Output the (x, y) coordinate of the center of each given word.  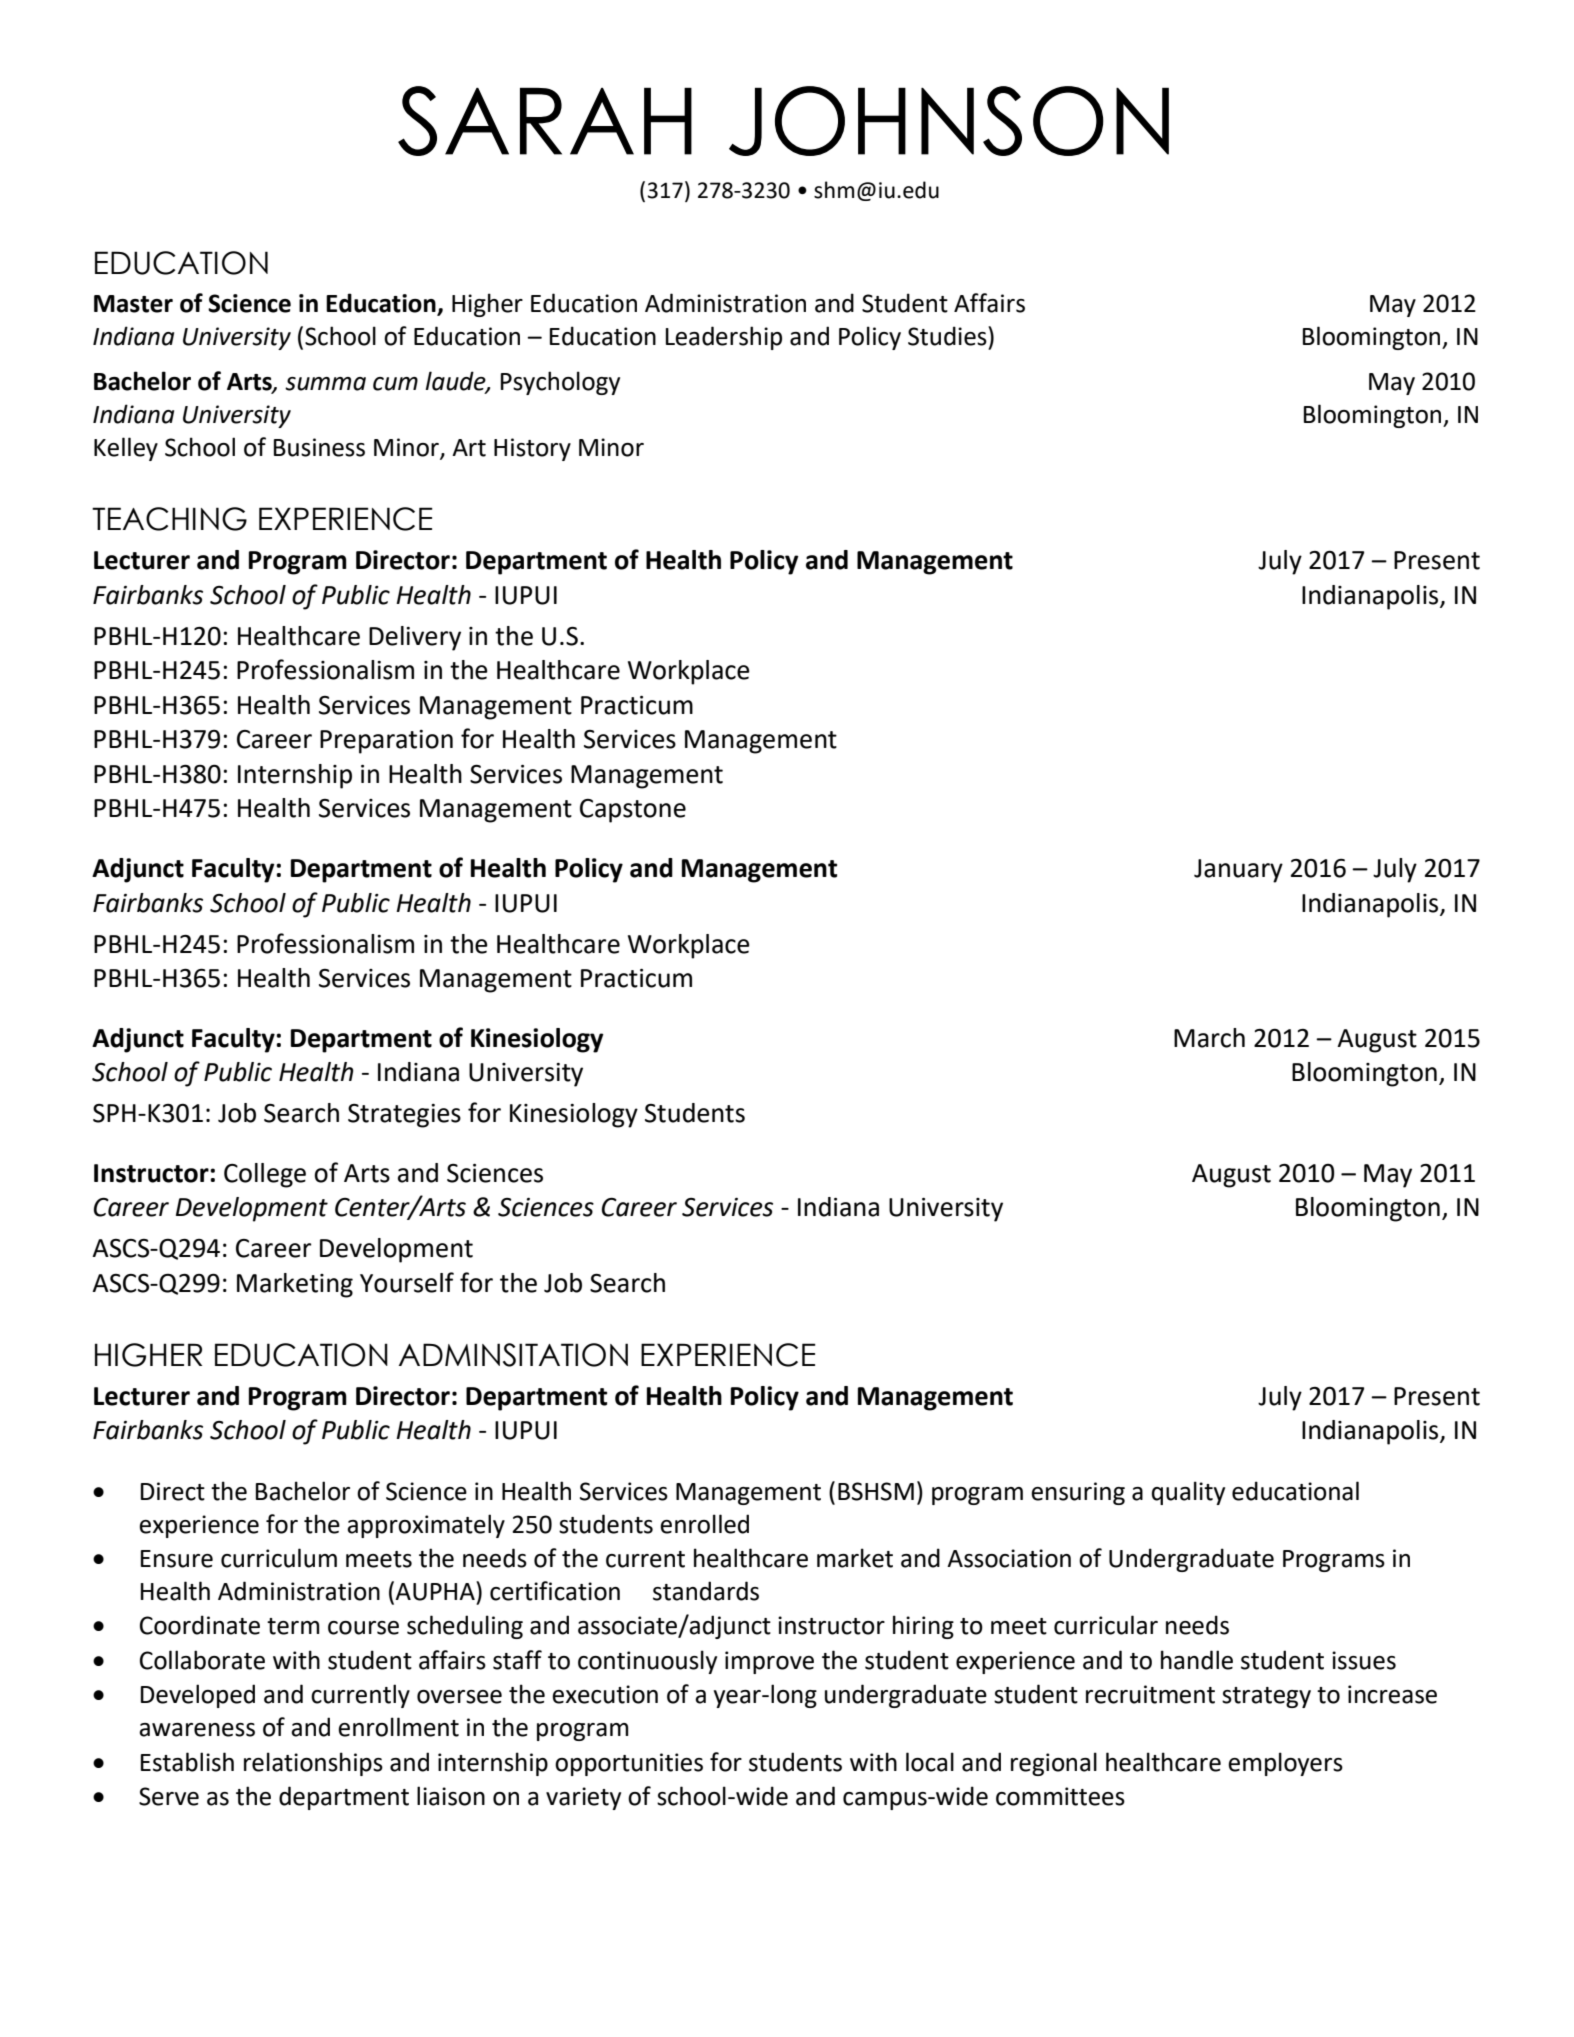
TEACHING (169, 519)
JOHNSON (949, 121)
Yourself (407, 1282)
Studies (948, 336)
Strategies (404, 1116)
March (1209, 1038)
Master (133, 304)
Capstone (633, 811)
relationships (313, 1764)
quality (1188, 1493)
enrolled (704, 1524)
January (1238, 871)
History (532, 449)
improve (769, 1662)
